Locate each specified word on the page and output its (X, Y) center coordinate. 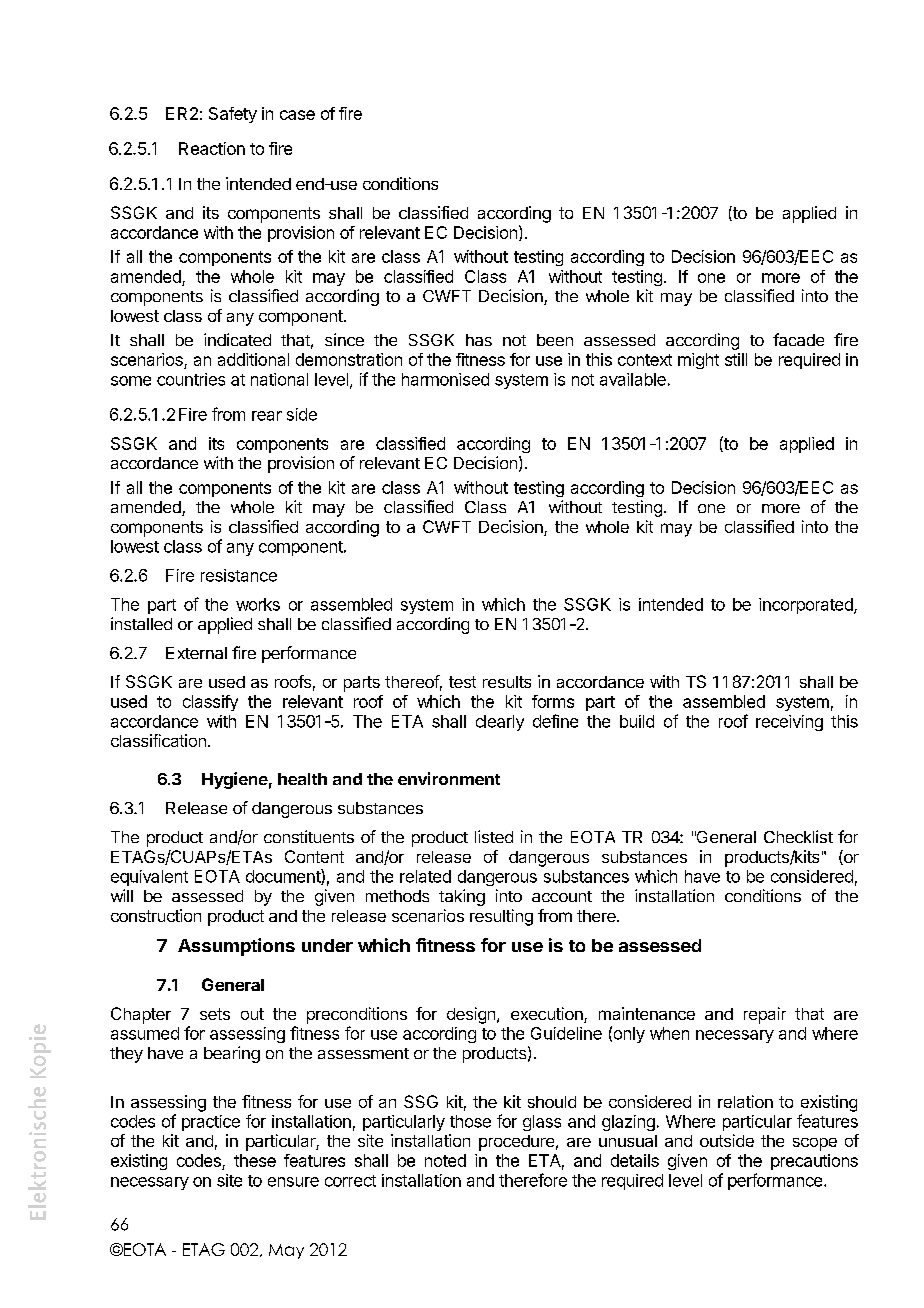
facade (798, 339)
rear (267, 416)
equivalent (149, 878)
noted (445, 1160)
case (297, 115)
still (736, 359)
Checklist (798, 836)
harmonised (445, 379)
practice (211, 1123)
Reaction (212, 148)
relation (745, 1101)
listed (494, 836)
